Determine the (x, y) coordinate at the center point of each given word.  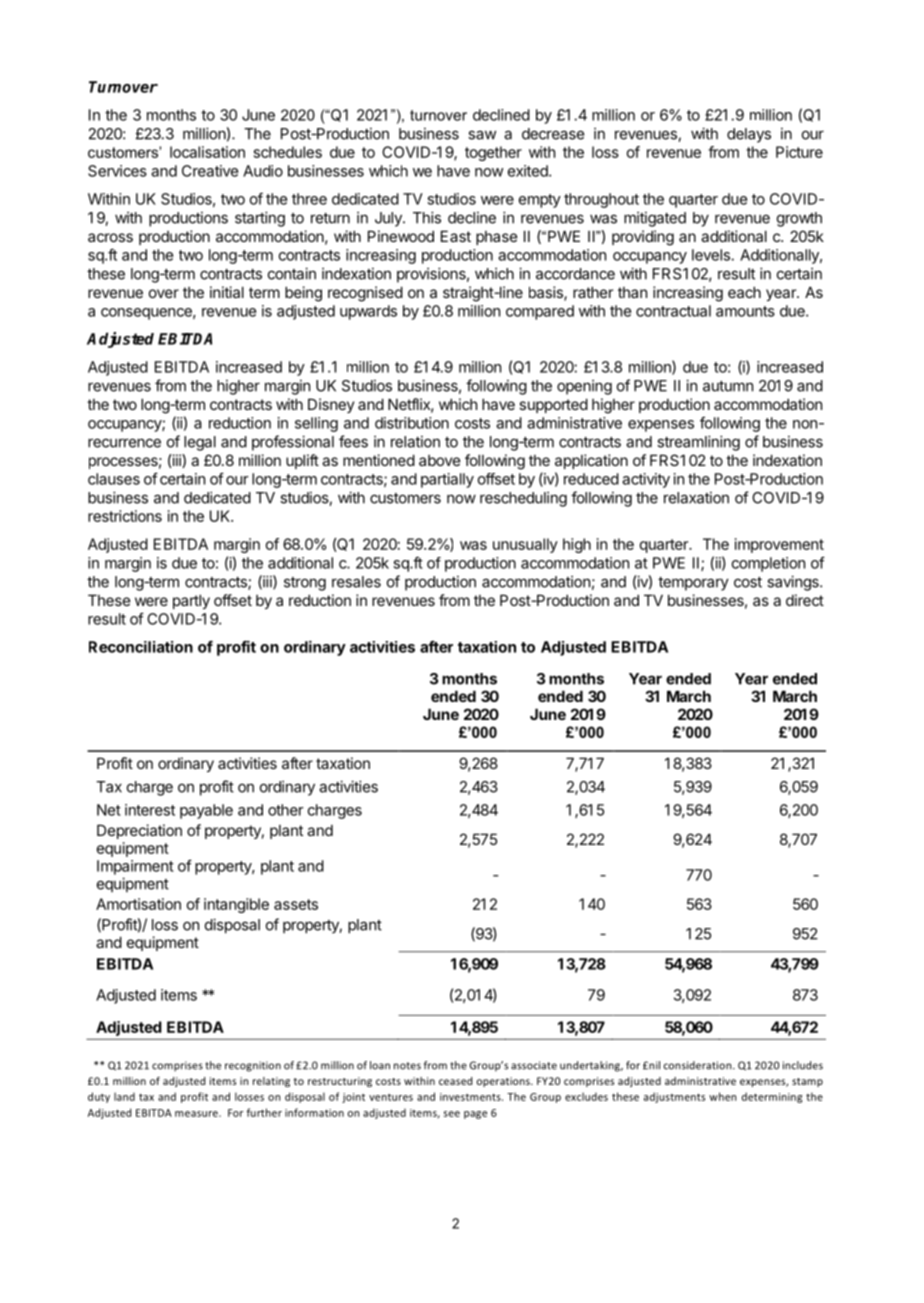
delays (749, 135)
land (124, 1096)
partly (191, 601)
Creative (210, 171)
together (493, 153)
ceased (455, 1081)
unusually (525, 545)
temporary (693, 584)
